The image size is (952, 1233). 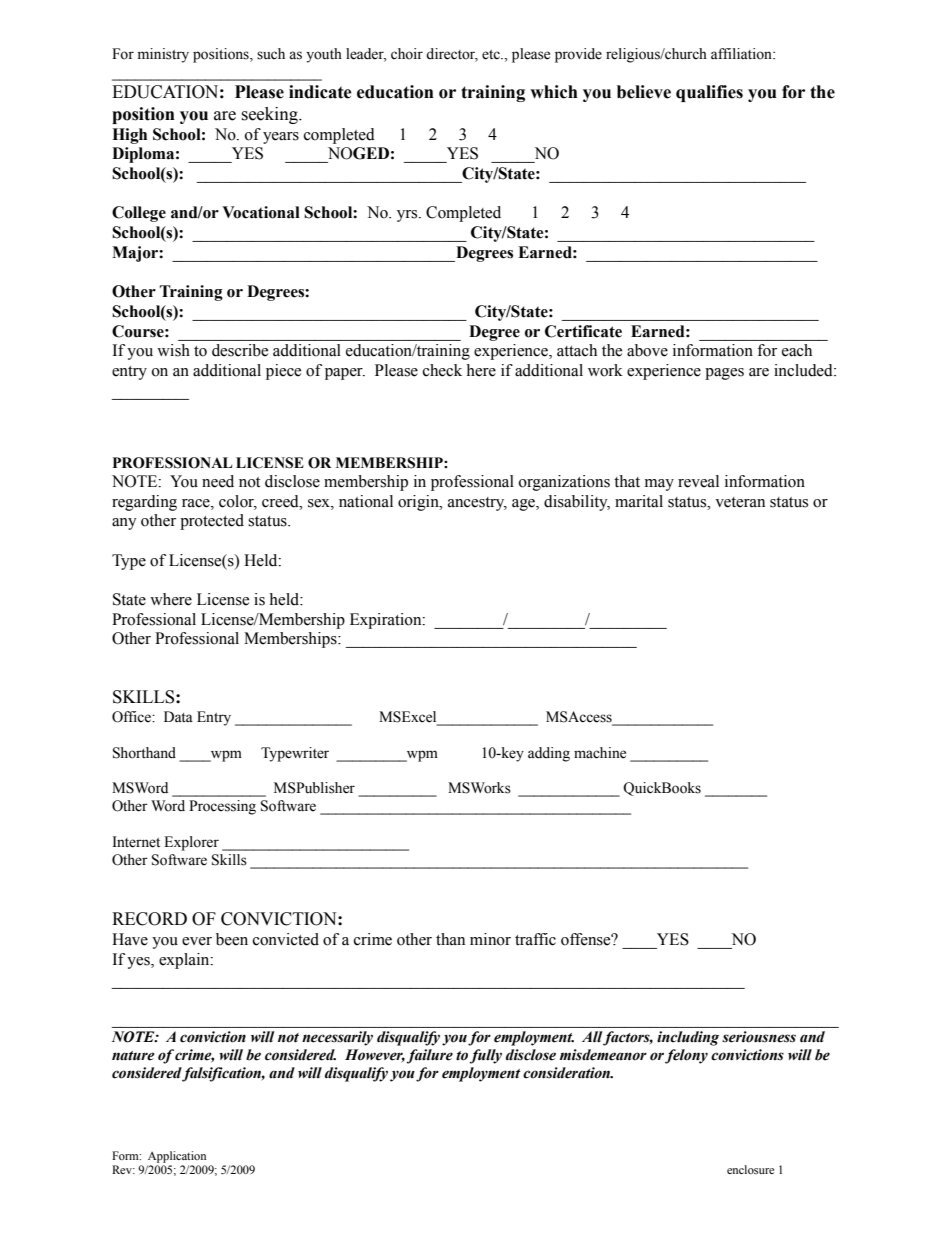 I want to click on qualifies, so click(x=709, y=93).
